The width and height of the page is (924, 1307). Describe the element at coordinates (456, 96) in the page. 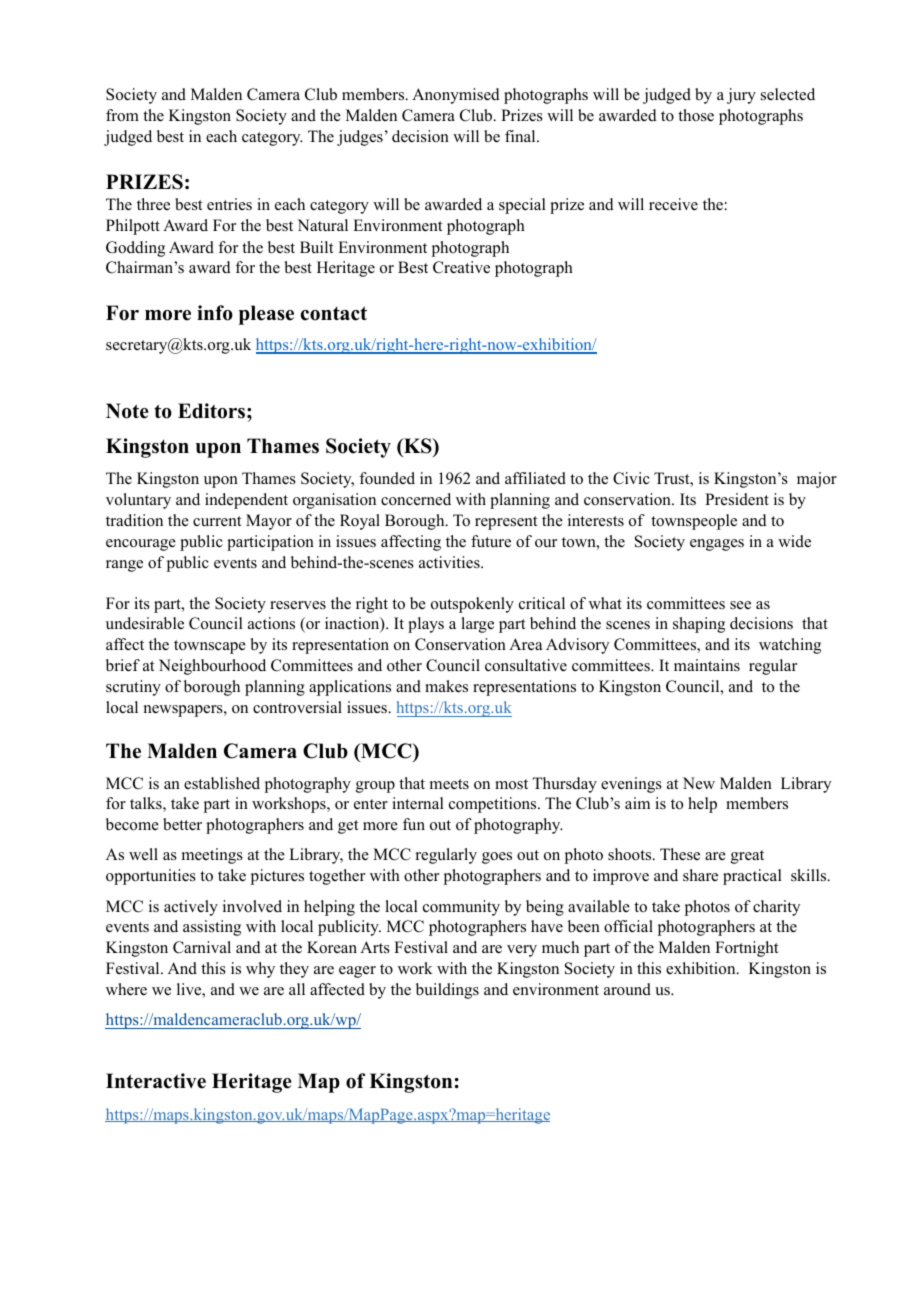

I see `Anonymised` at that location.
